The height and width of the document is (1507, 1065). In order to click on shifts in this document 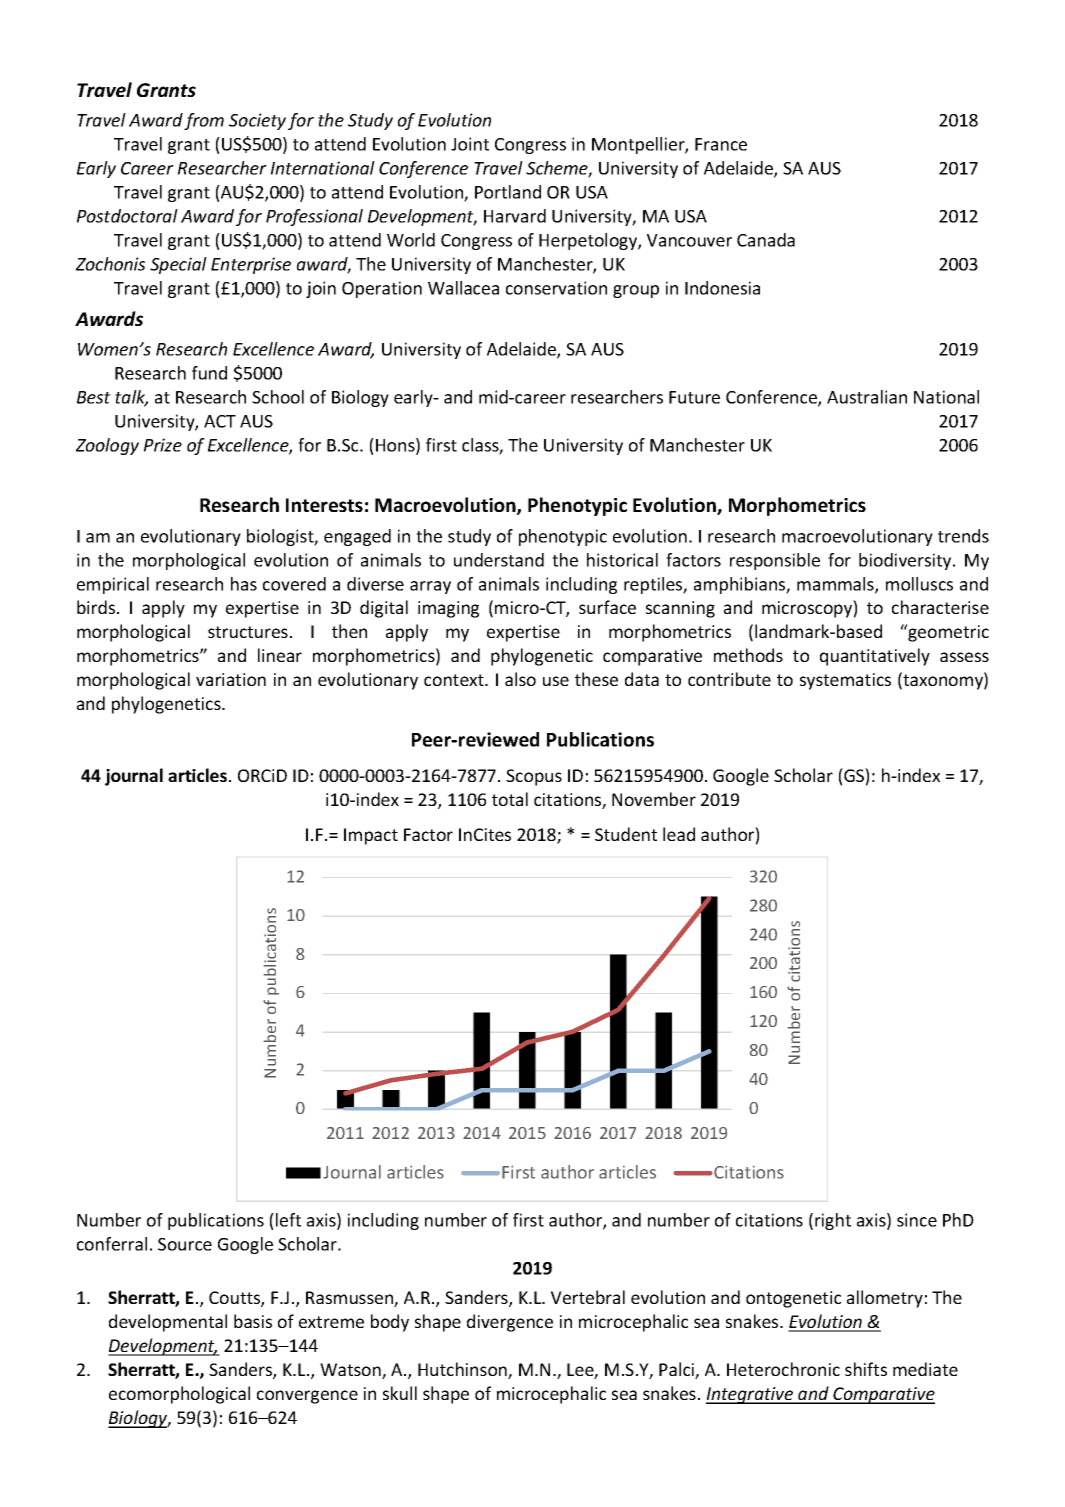, I will do `click(866, 1369)`.
